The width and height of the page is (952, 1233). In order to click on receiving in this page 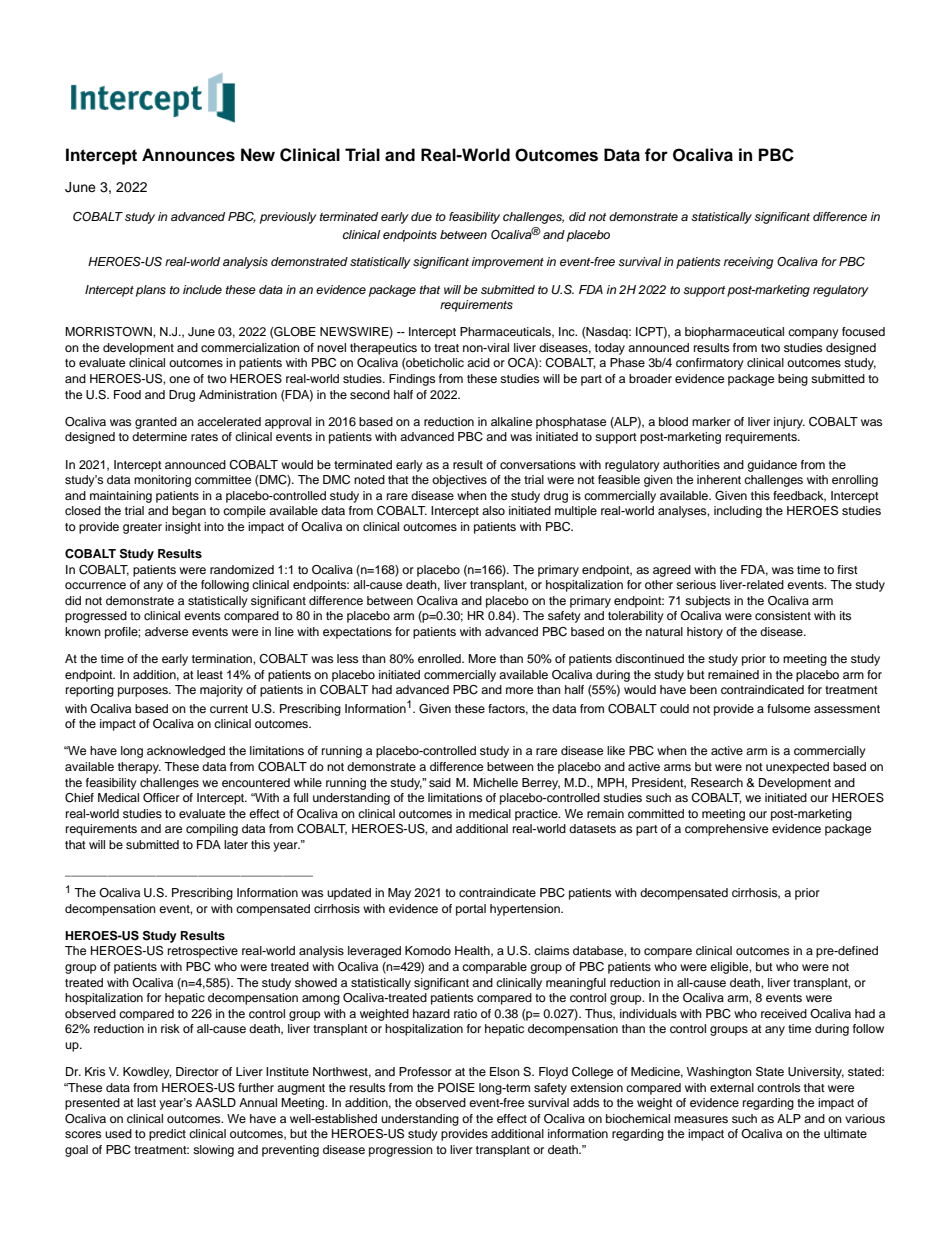, I will do `click(748, 263)`.
